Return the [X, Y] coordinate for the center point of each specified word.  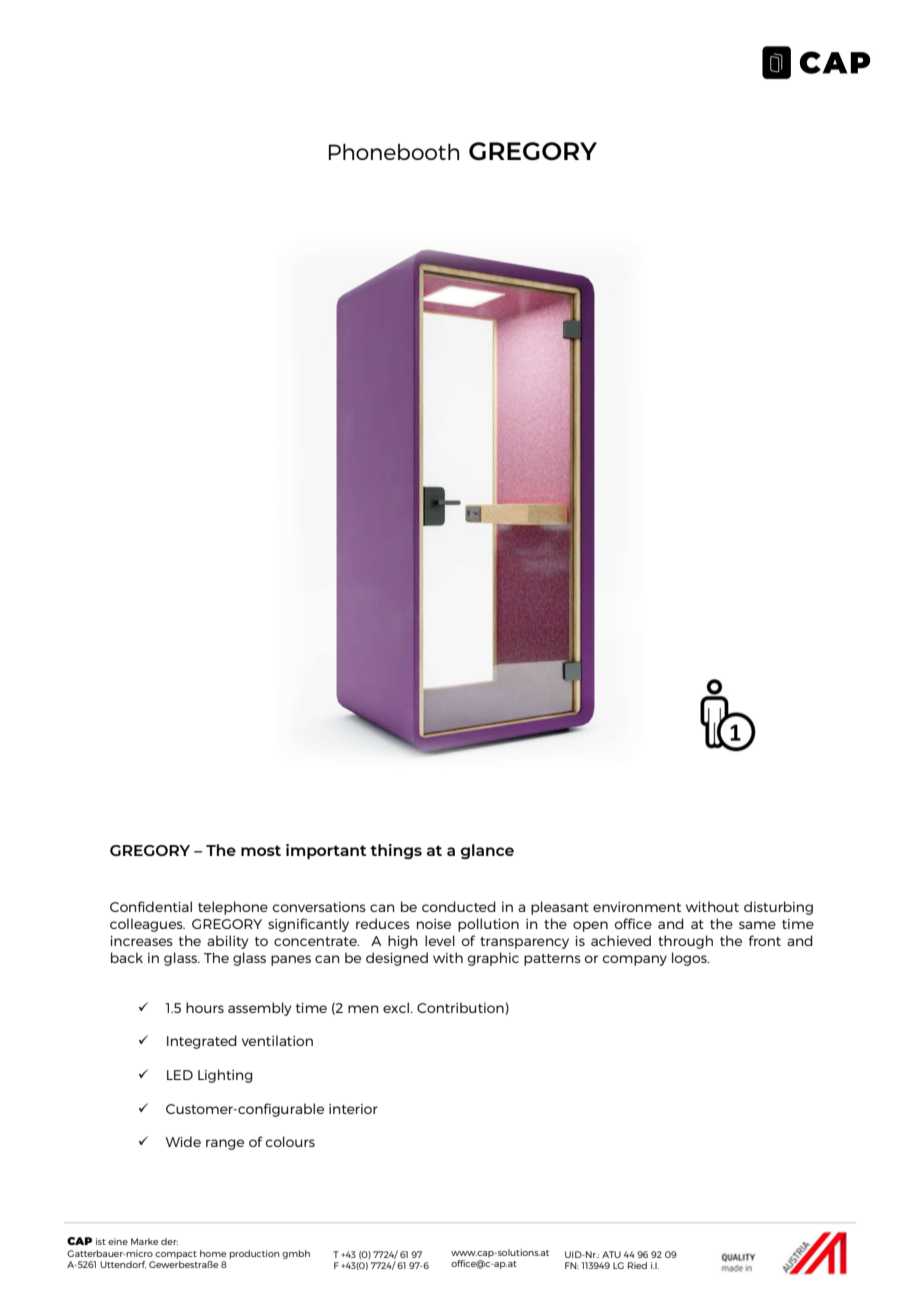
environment [637, 907]
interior [353, 1109]
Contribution [461, 1008]
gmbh [296, 1254]
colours [290, 1141]
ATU [611, 1254]
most [261, 850]
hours [205, 1007]
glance [487, 851]
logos [690, 959]
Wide [183, 1141]
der [169, 1241]
